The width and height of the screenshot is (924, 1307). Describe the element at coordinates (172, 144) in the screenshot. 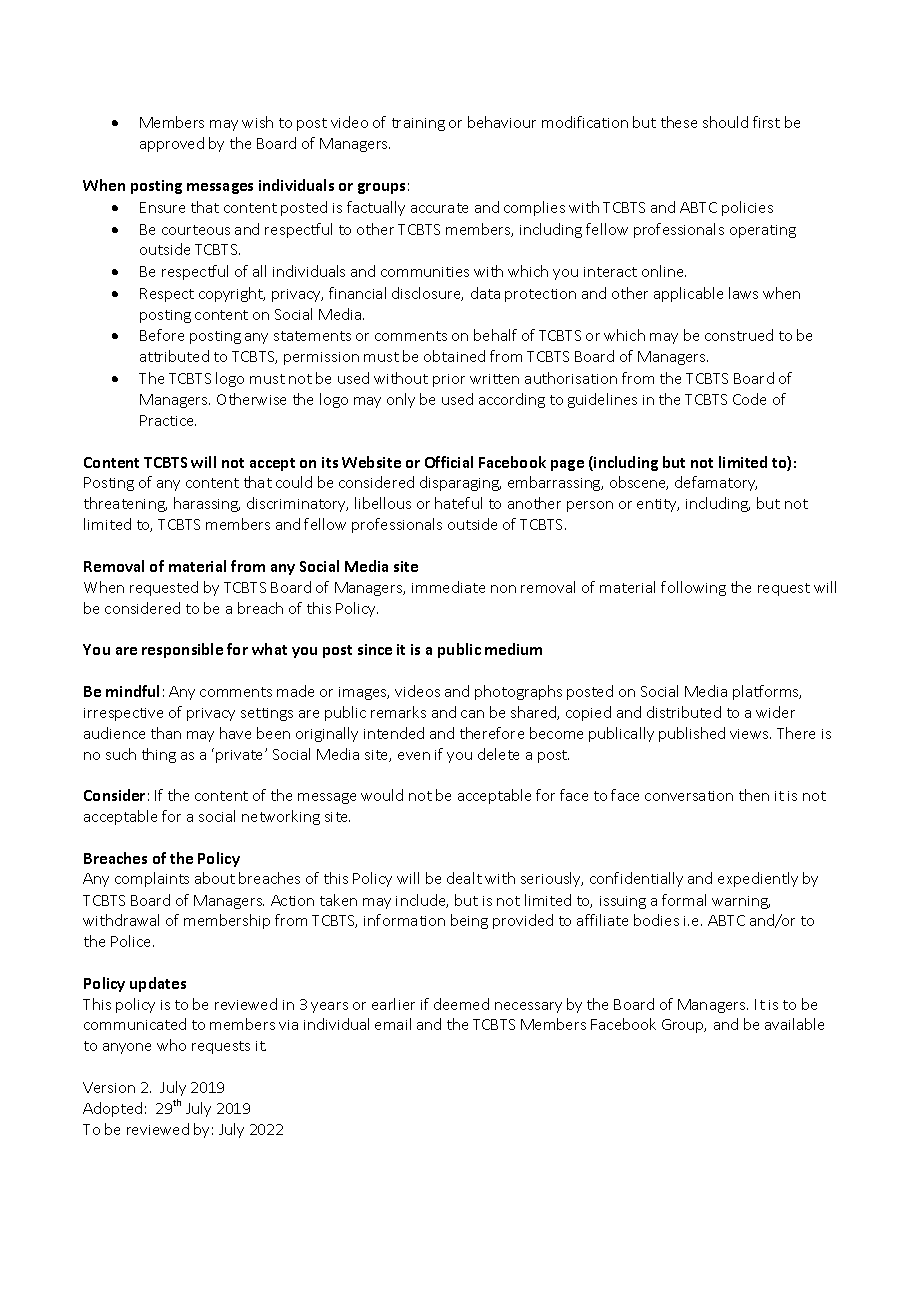

I see `approved` at that location.
